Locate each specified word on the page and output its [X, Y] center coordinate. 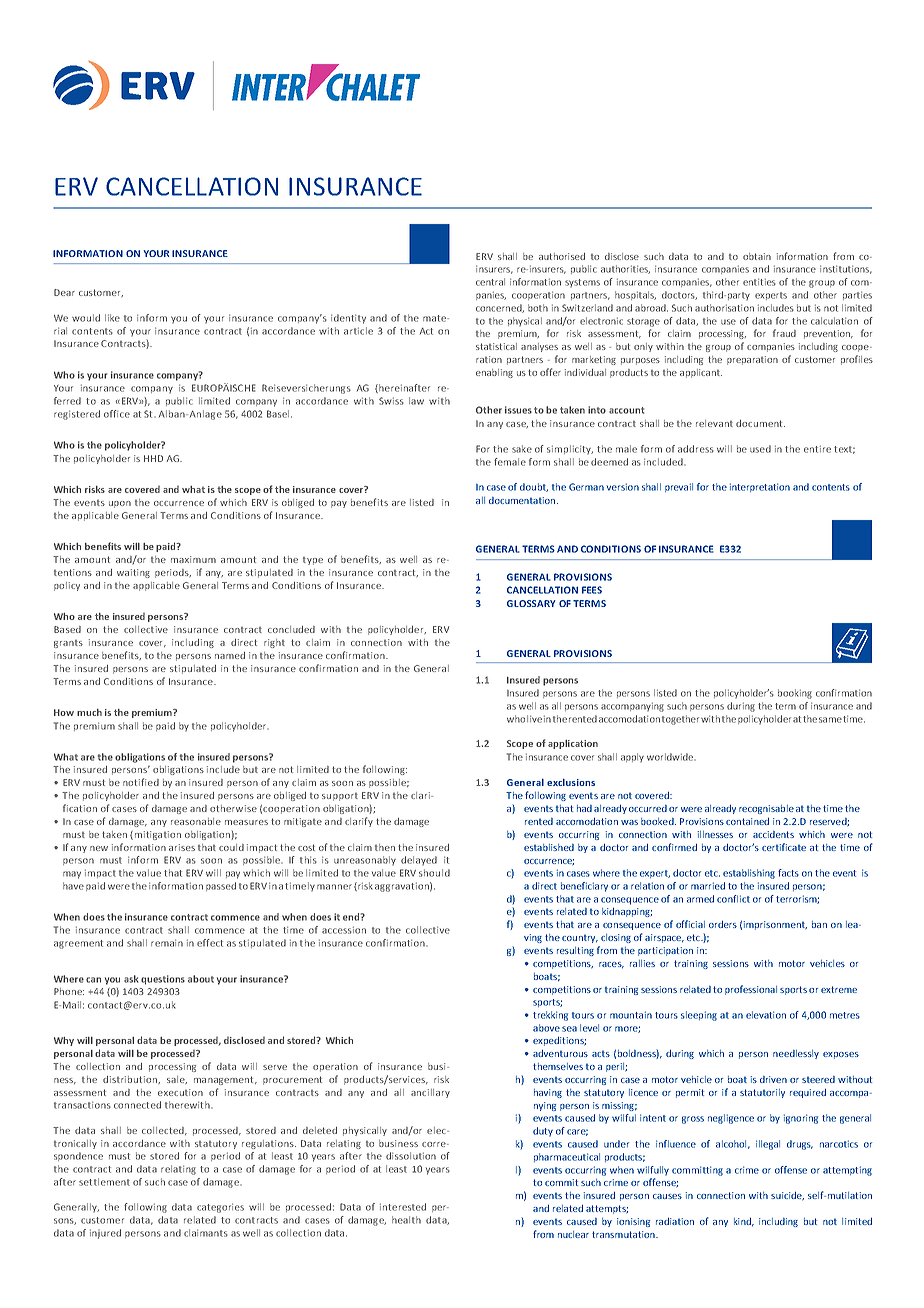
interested [403, 1207]
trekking [550, 1016]
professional [751, 990]
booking [795, 694]
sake [522, 449]
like [112, 318]
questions [163, 980]
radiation [675, 1221]
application [573, 744]
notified [141, 782]
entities [759, 282]
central [490, 282]
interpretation [760, 487]
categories [220, 1208]
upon [120, 504]
